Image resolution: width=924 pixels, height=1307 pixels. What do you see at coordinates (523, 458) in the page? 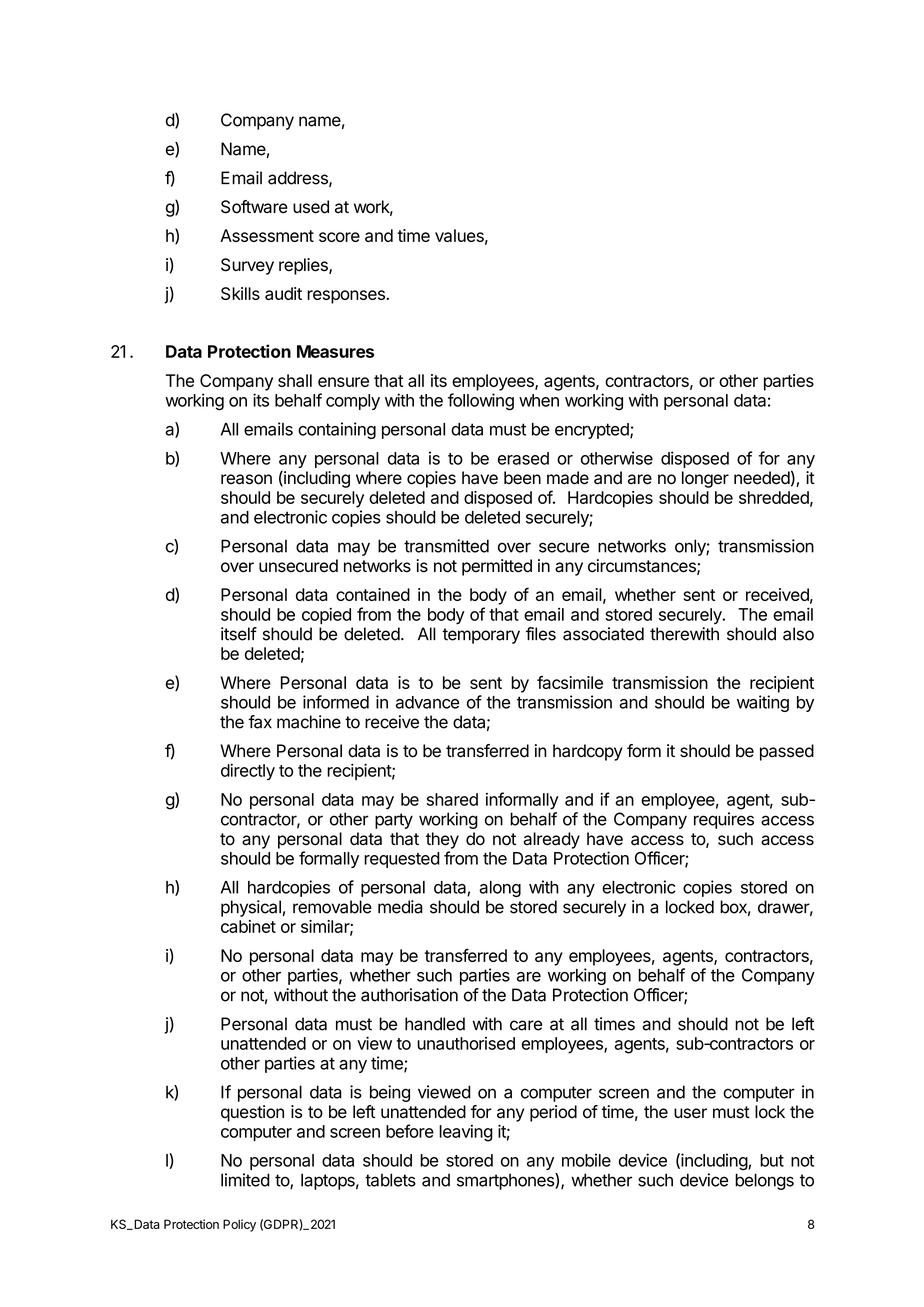
I see `erased` at bounding box center [523, 458].
